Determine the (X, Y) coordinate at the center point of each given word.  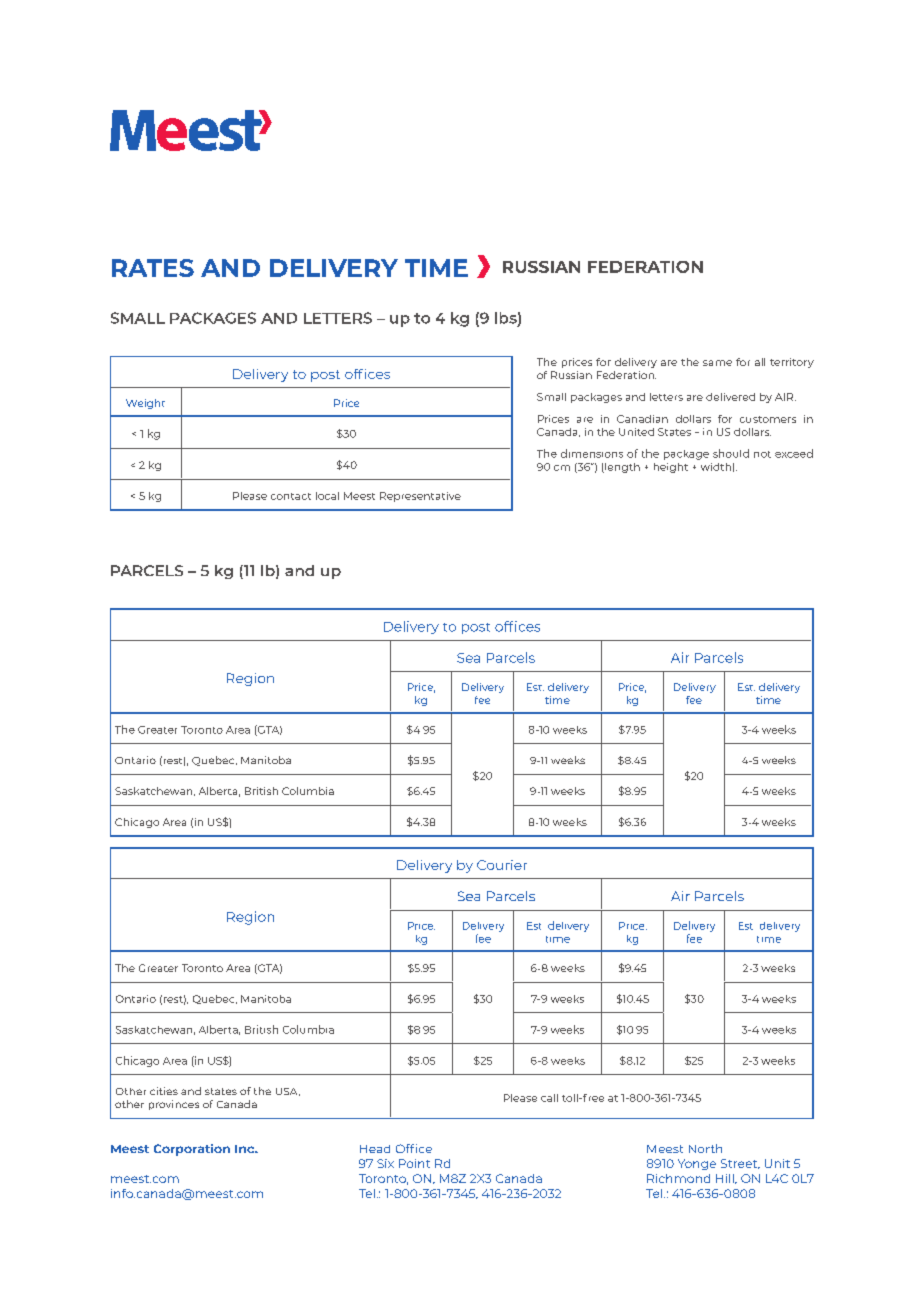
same (717, 363)
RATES (153, 268)
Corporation (192, 1150)
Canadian (642, 419)
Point (414, 1163)
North (705, 1148)
